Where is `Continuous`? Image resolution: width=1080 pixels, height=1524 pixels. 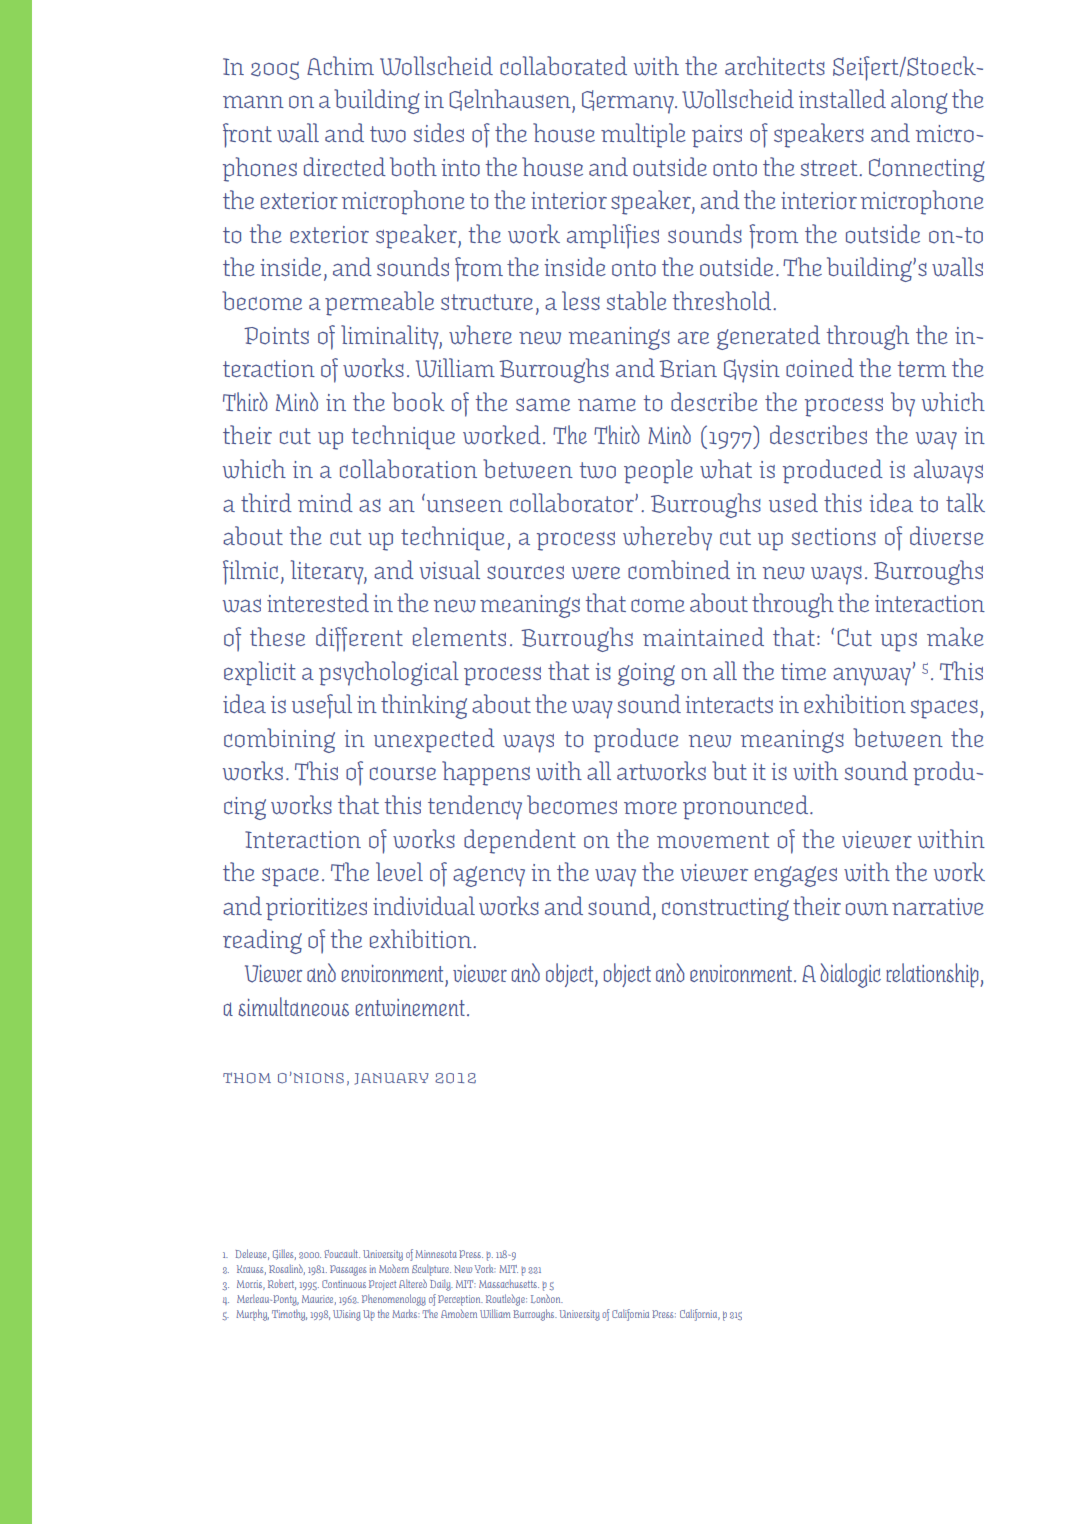
Continuous is located at coordinates (344, 1284).
